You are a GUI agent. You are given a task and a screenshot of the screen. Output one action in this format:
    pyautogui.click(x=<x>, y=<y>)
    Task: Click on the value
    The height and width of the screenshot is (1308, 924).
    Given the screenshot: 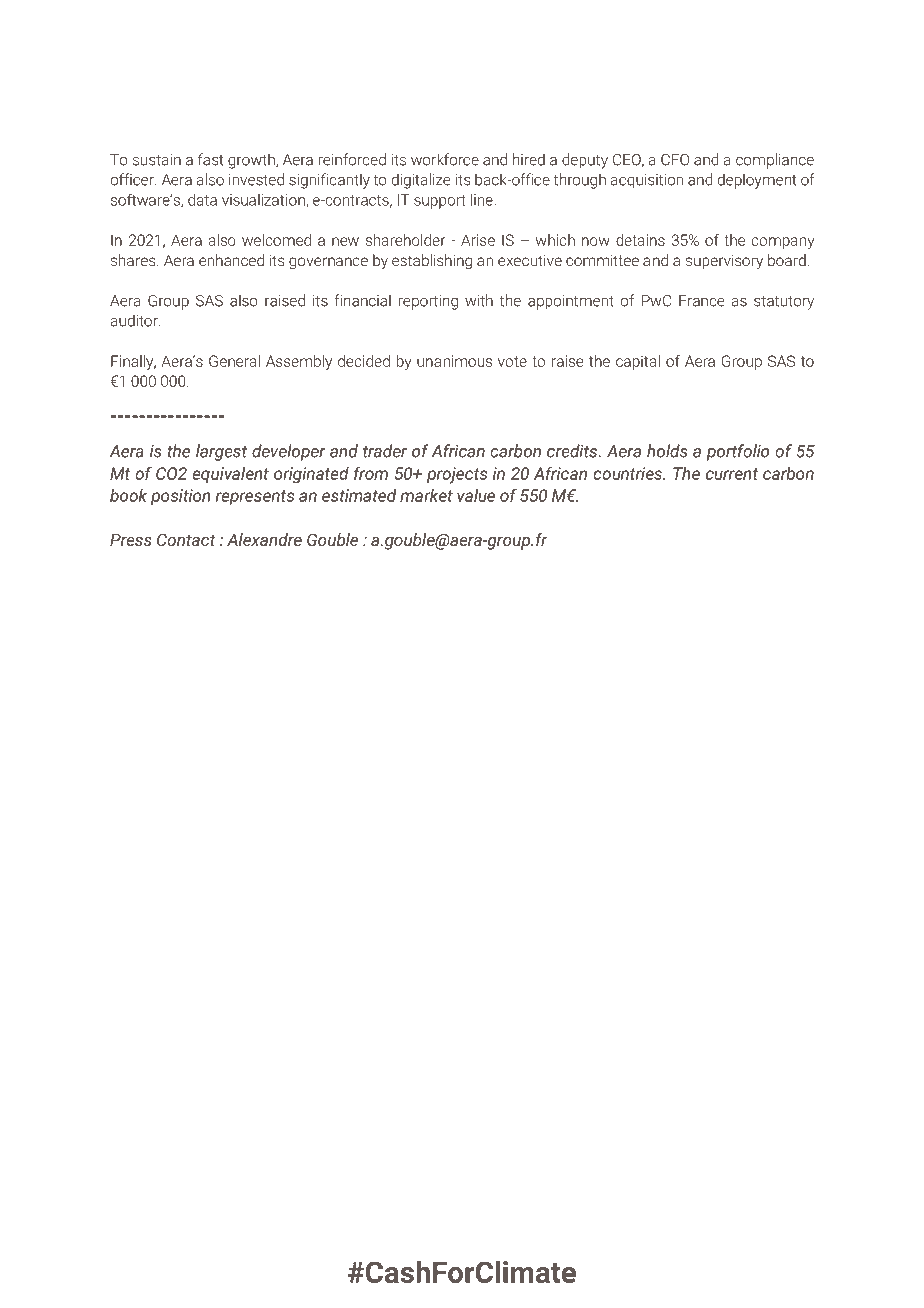 What is the action you would take?
    pyautogui.click(x=476, y=495)
